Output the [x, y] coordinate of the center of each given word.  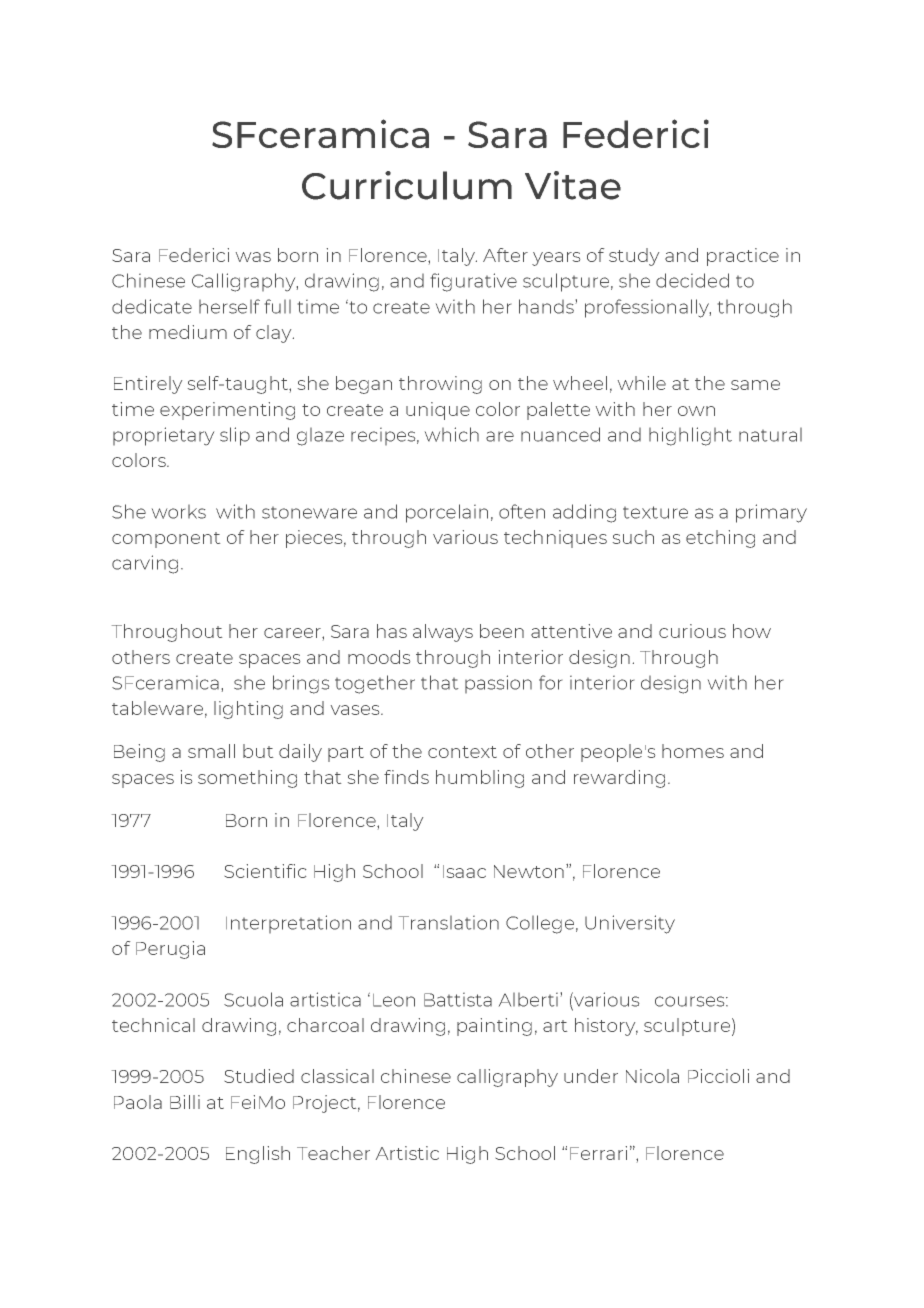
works [179, 512]
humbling [480, 779]
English [258, 1155]
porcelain [447, 513]
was [253, 257]
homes [693, 751]
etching [720, 539]
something [247, 779]
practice [743, 257]
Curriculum [407, 185]
